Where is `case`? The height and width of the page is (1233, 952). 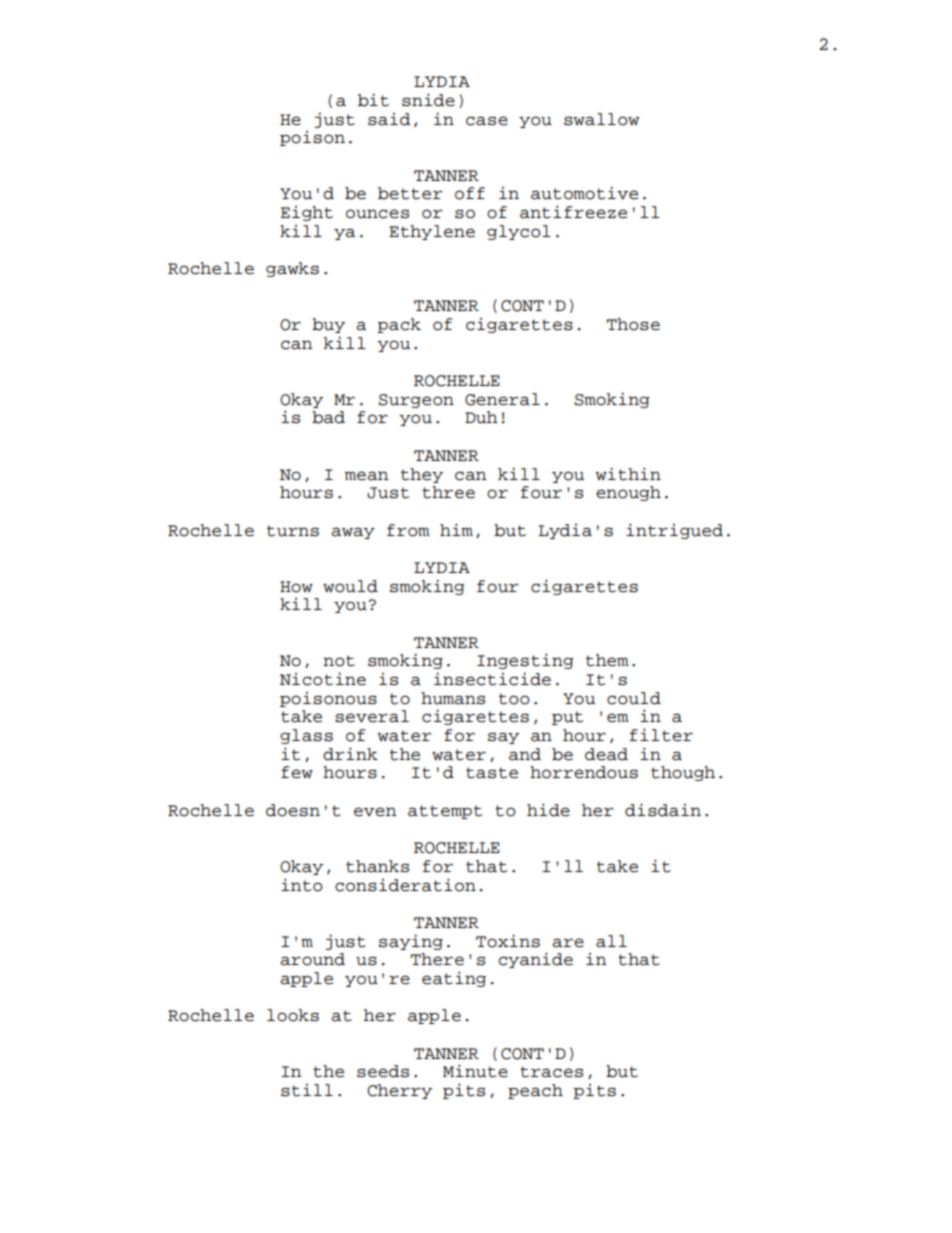
case is located at coordinates (487, 121).
